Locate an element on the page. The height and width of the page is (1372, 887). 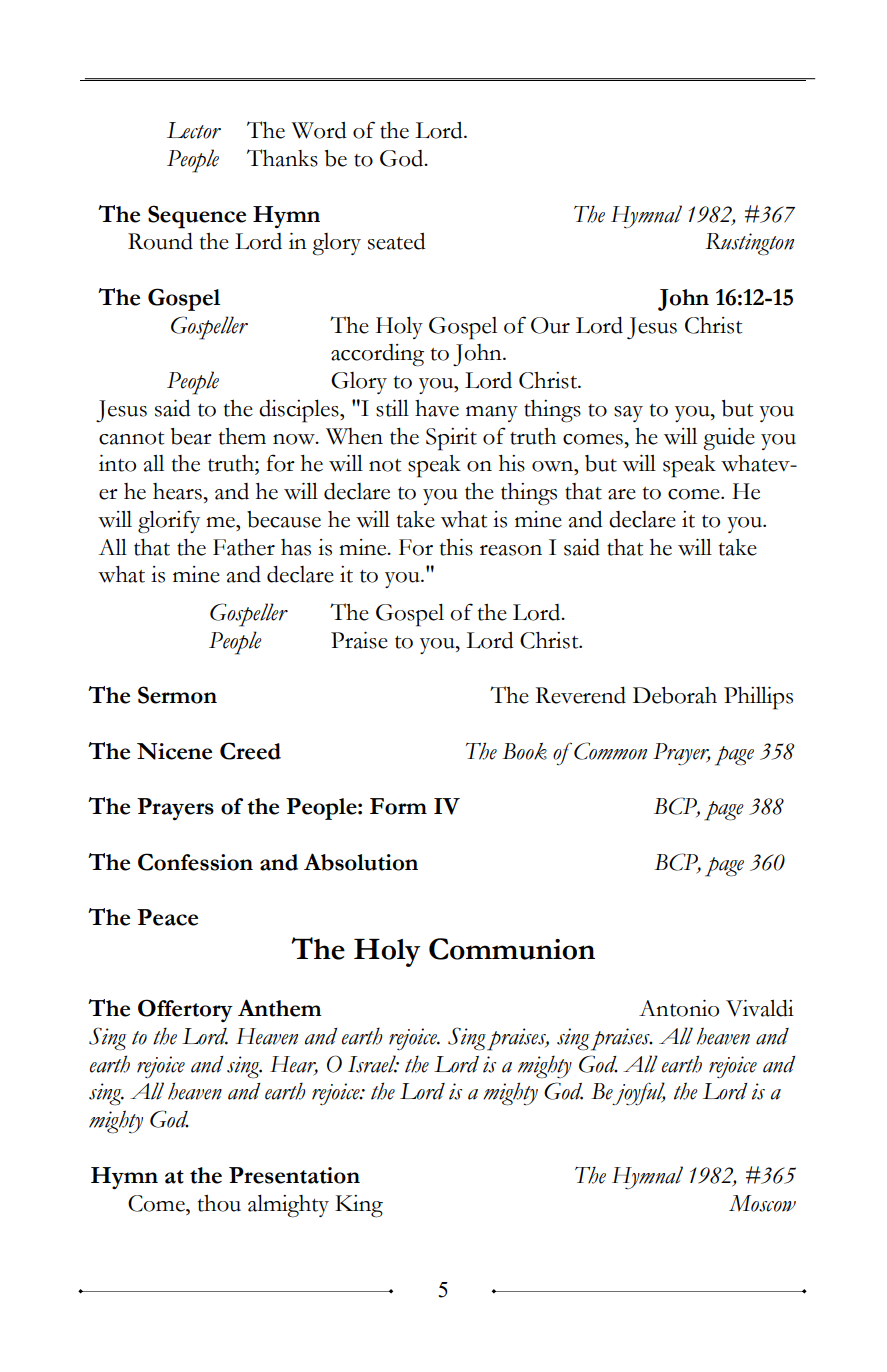
Sermon is located at coordinates (177, 695).
